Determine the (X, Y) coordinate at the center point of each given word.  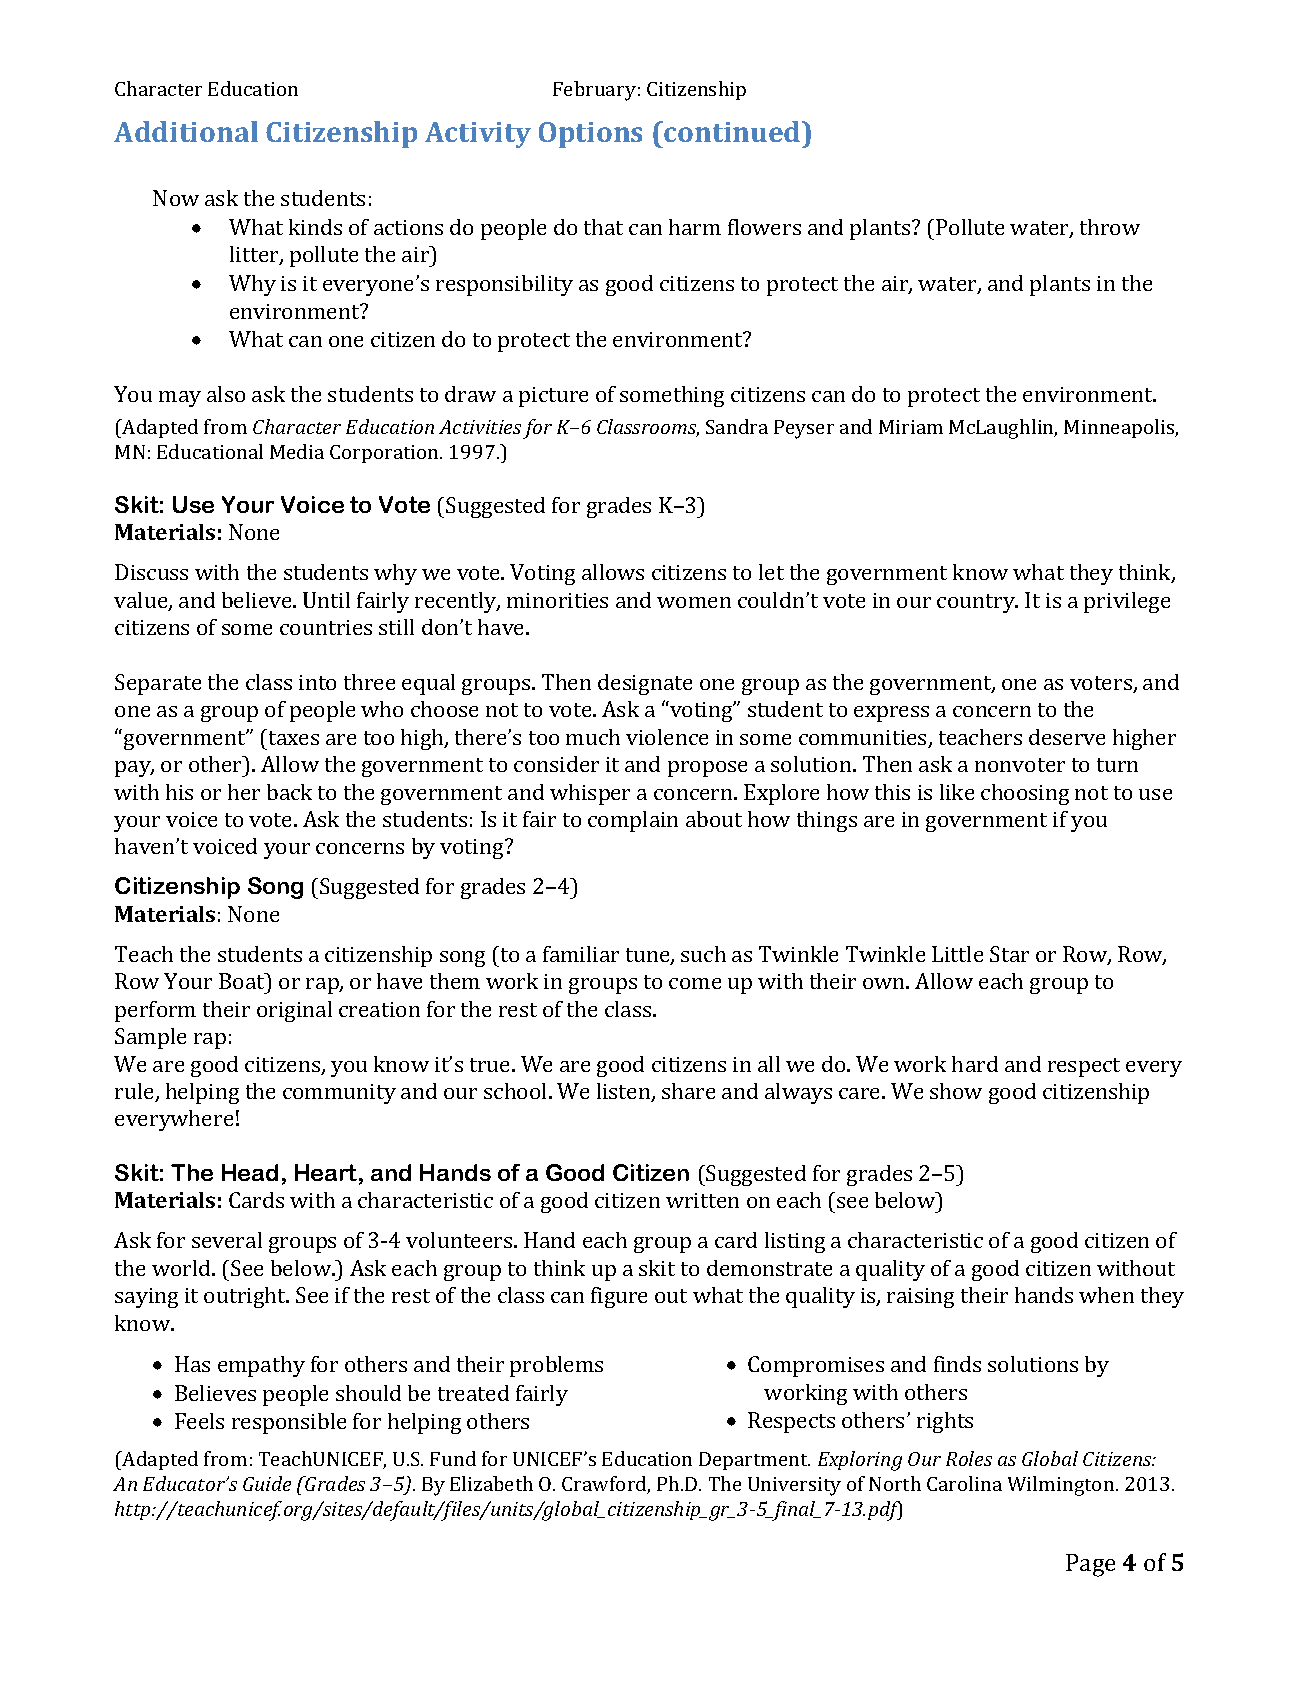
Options (590, 135)
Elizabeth (491, 1483)
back (289, 792)
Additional (186, 131)
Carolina (964, 1483)
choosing (1025, 794)
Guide (267, 1483)
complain (633, 821)
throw (1110, 227)
